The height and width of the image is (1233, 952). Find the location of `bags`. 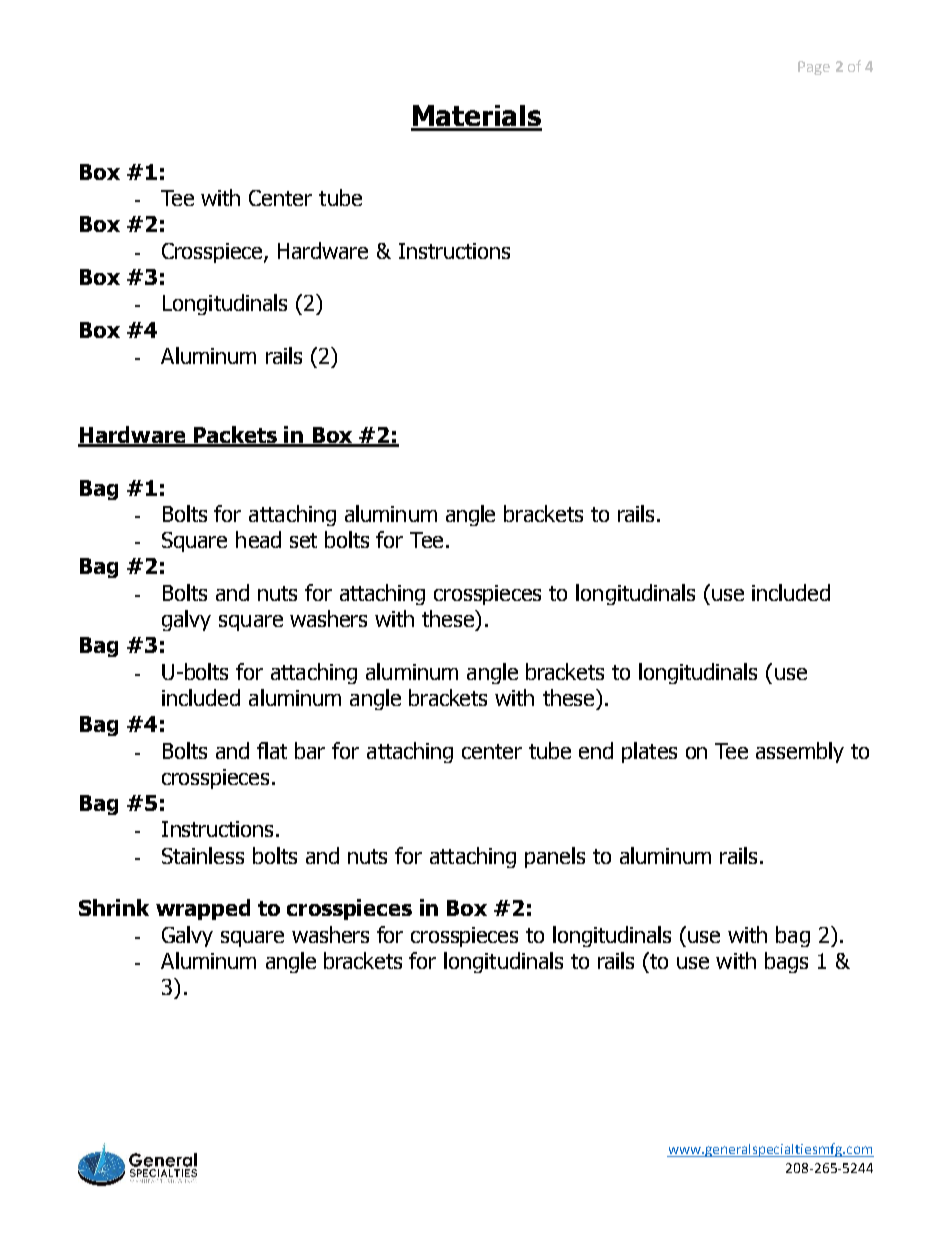

bags is located at coordinates (786, 962).
